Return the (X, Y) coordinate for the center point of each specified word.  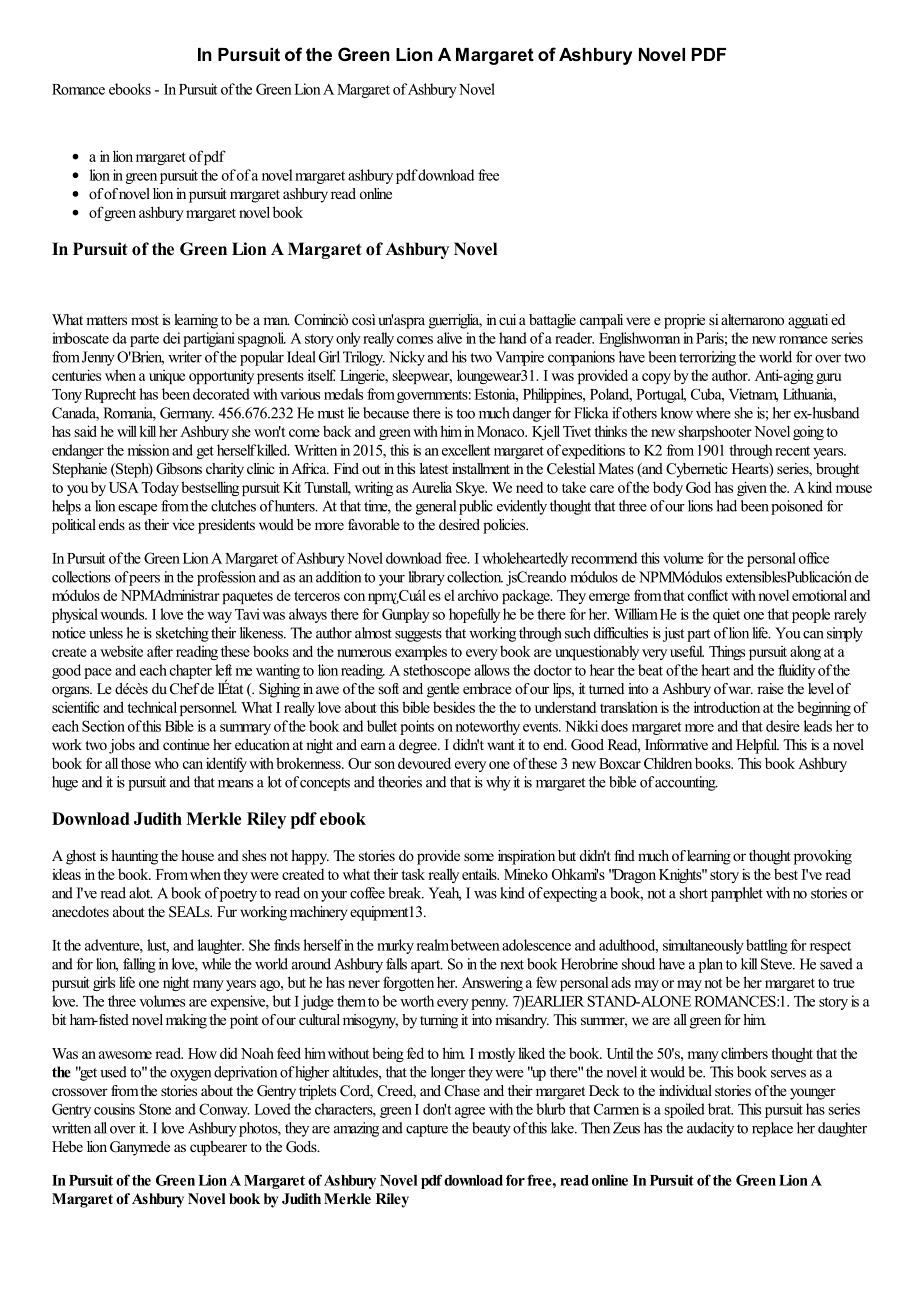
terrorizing (707, 358)
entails (480, 874)
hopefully (474, 615)
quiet (726, 615)
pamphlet (737, 894)
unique (167, 377)
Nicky (407, 358)
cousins (114, 1109)
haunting (134, 857)
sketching (182, 634)
